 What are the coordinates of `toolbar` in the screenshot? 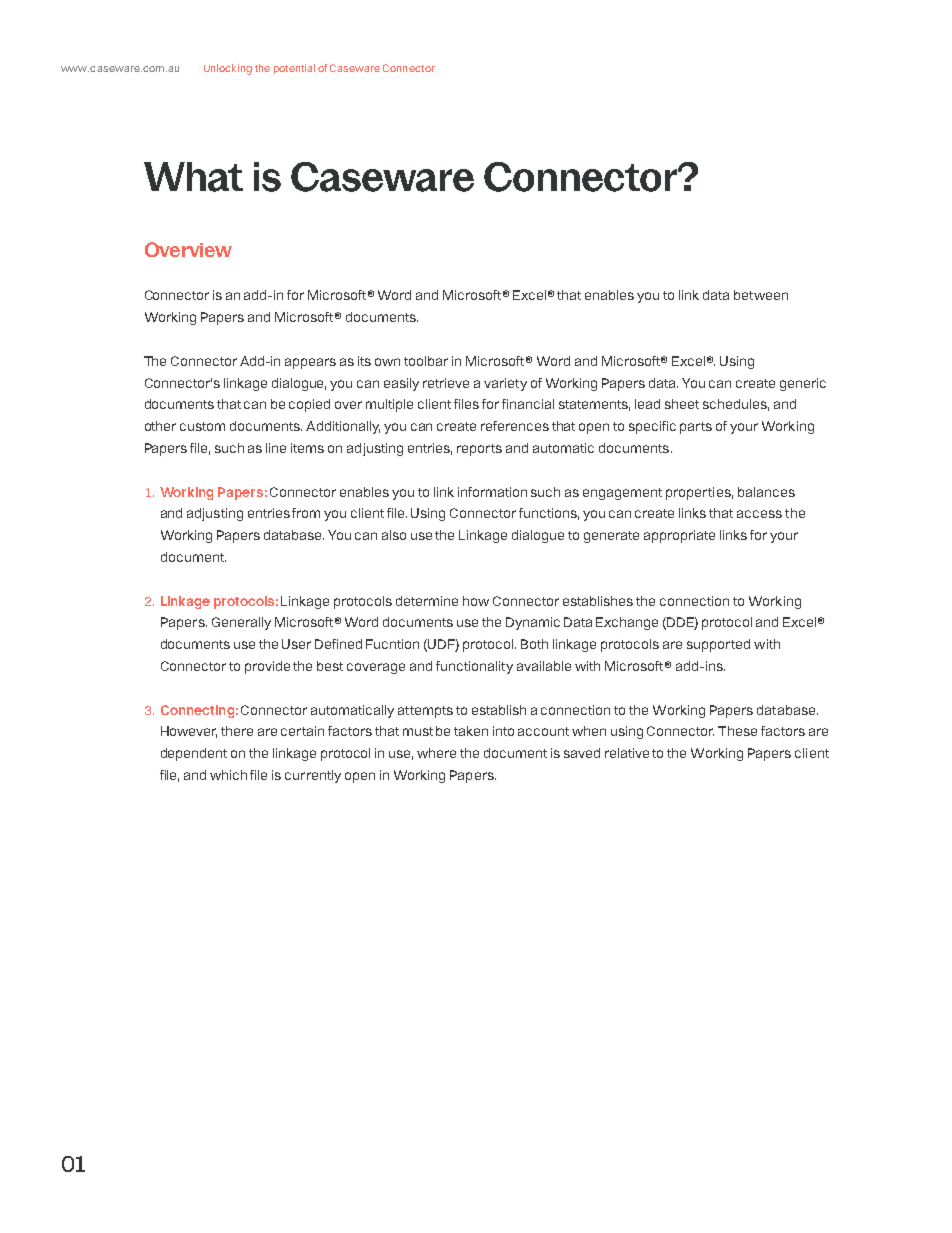 It's located at (426, 361).
